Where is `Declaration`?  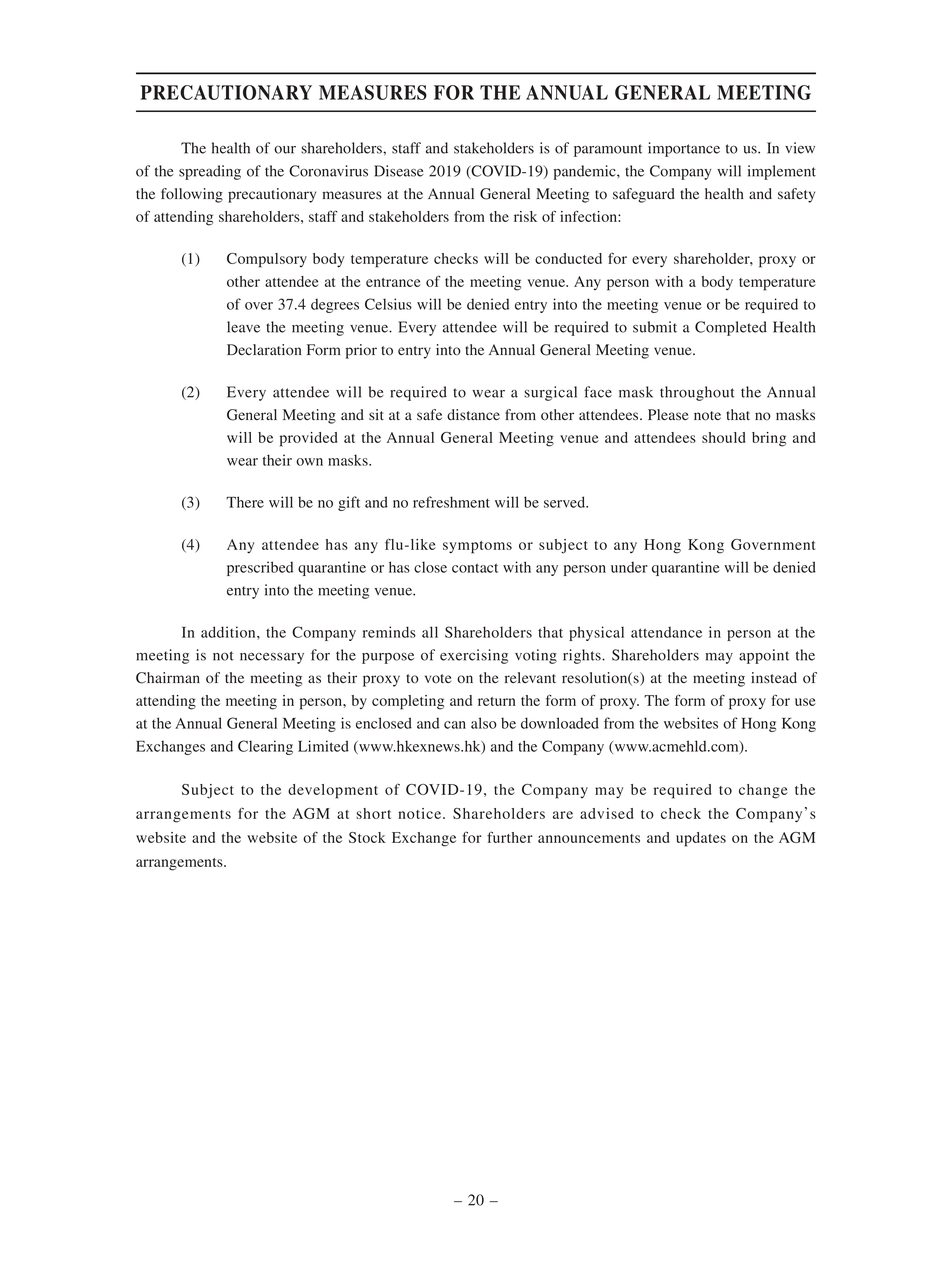
Declaration is located at coordinates (264, 350).
